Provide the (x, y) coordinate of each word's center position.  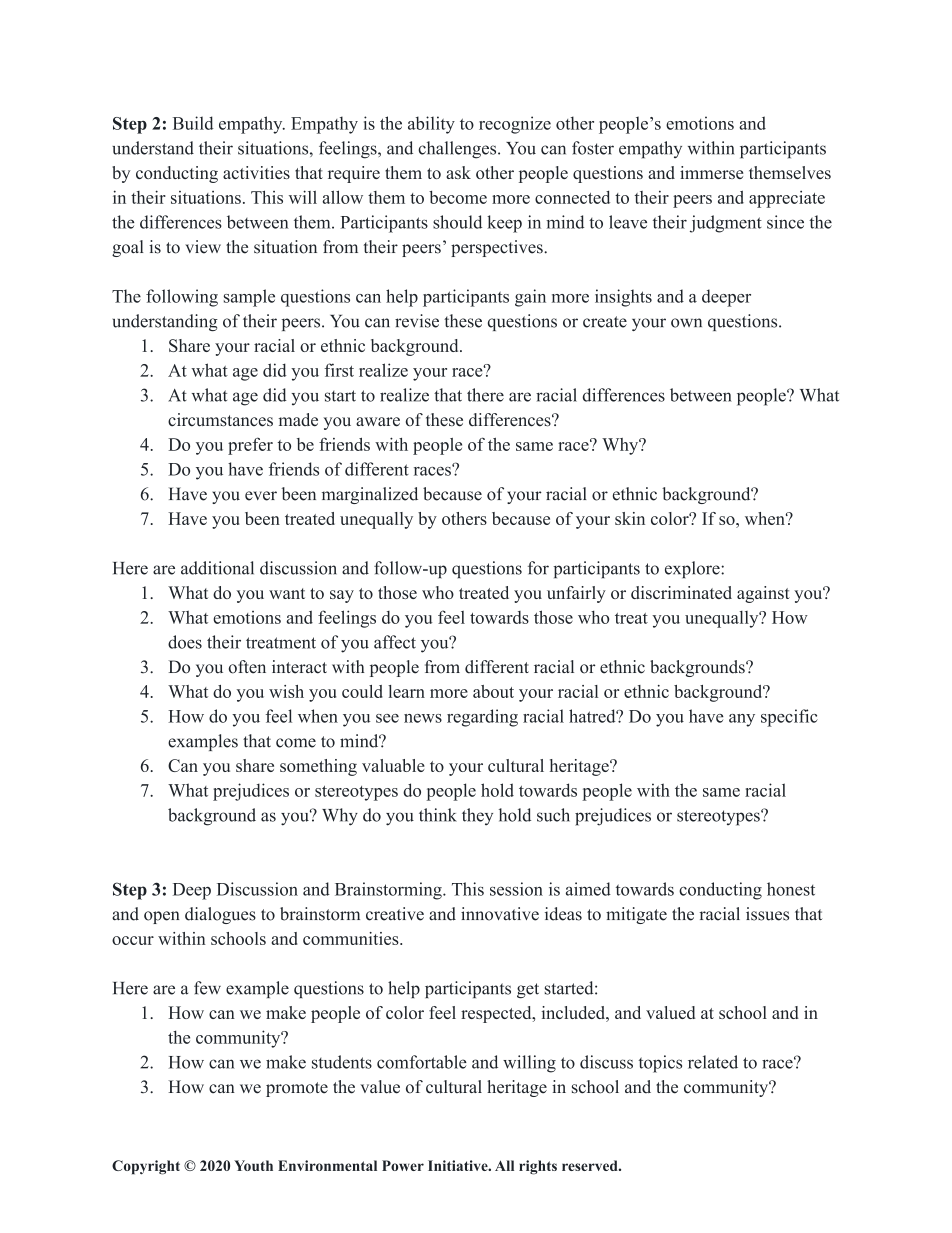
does (185, 642)
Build (193, 123)
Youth (253, 1165)
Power (403, 1165)
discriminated (681, 592)
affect (395, 642)
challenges (458, 150)
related (713, 1062)
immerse (711, 172)
